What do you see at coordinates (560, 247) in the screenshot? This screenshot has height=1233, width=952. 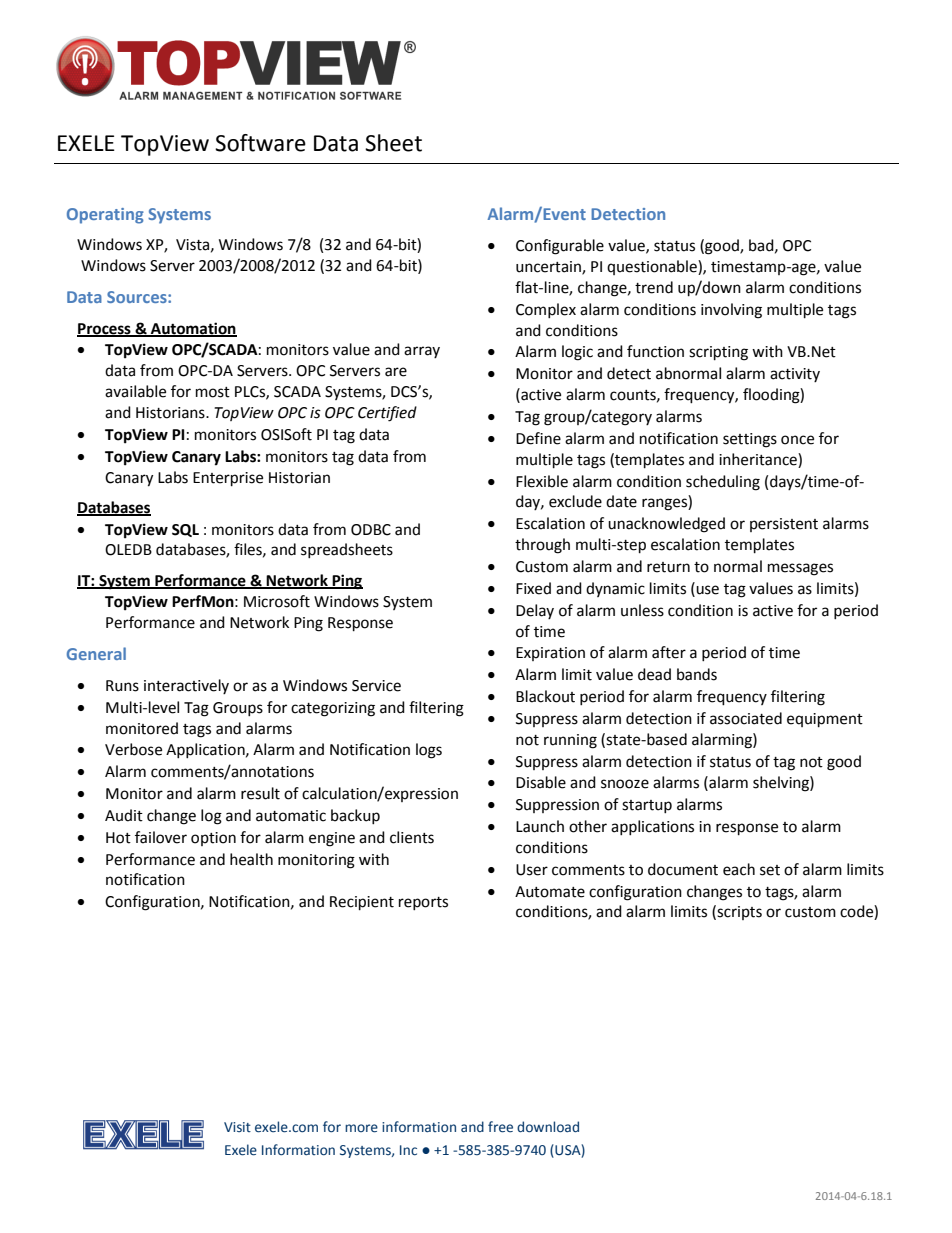 I see `Configurable` at bounding box center [560, 247].
